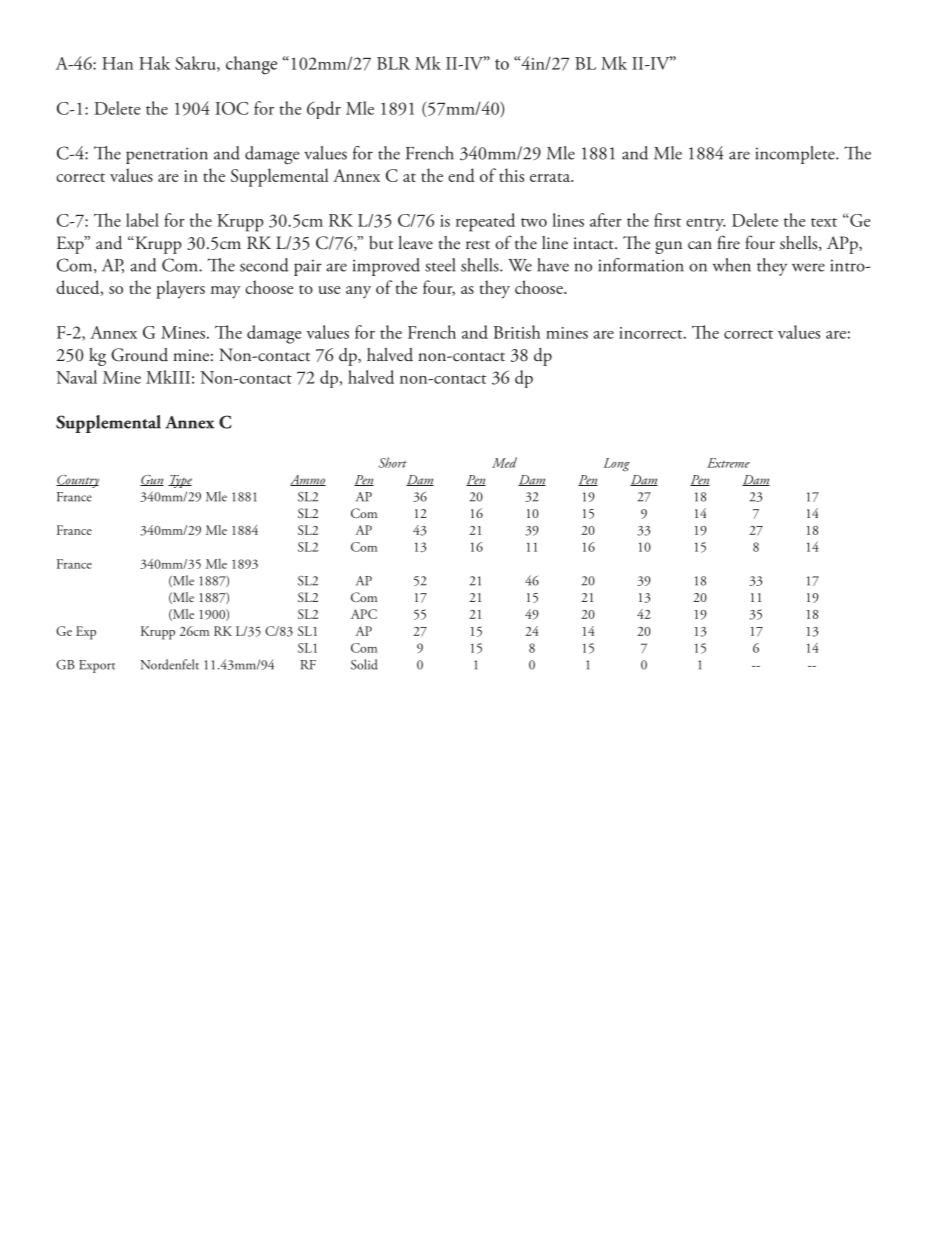  I want to click on Ground, so click(139, 355).
